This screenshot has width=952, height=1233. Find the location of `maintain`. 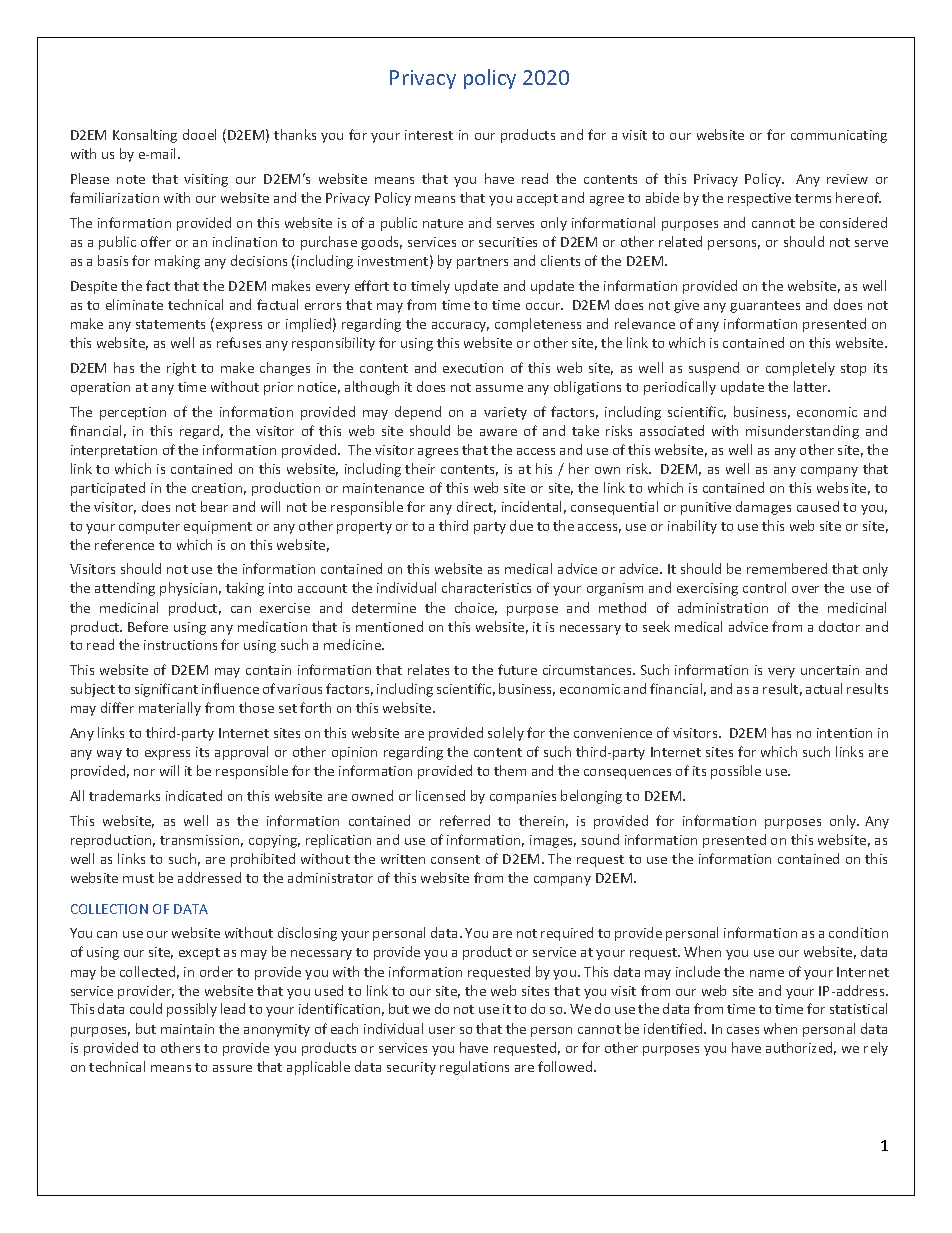

maintain is located at coordinates (187, 1029).
